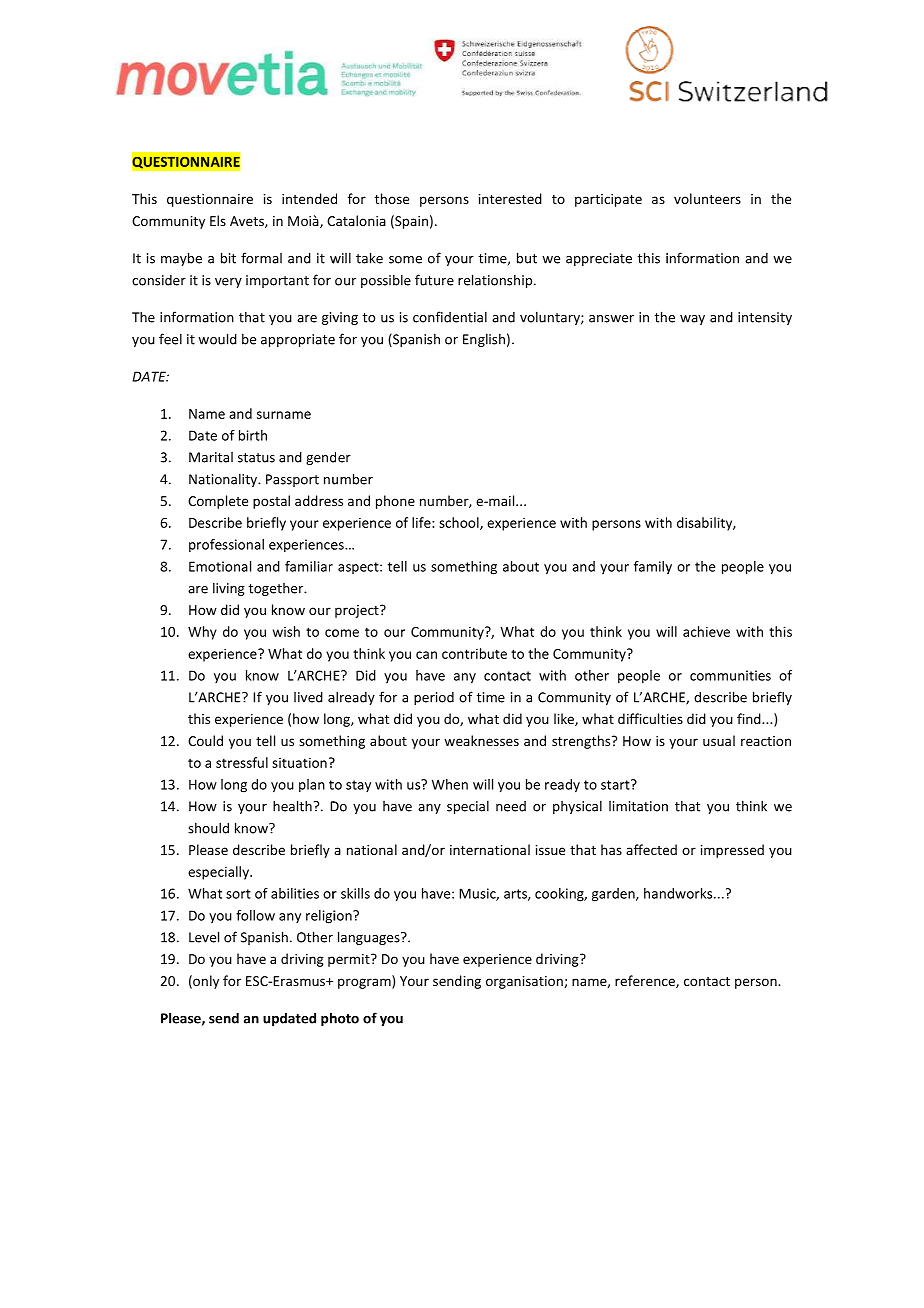 The width and height of the screenshot is (924, 1308). Describe the element at coordinates (616, 784) in the screenshot. I see `start` at that location.
